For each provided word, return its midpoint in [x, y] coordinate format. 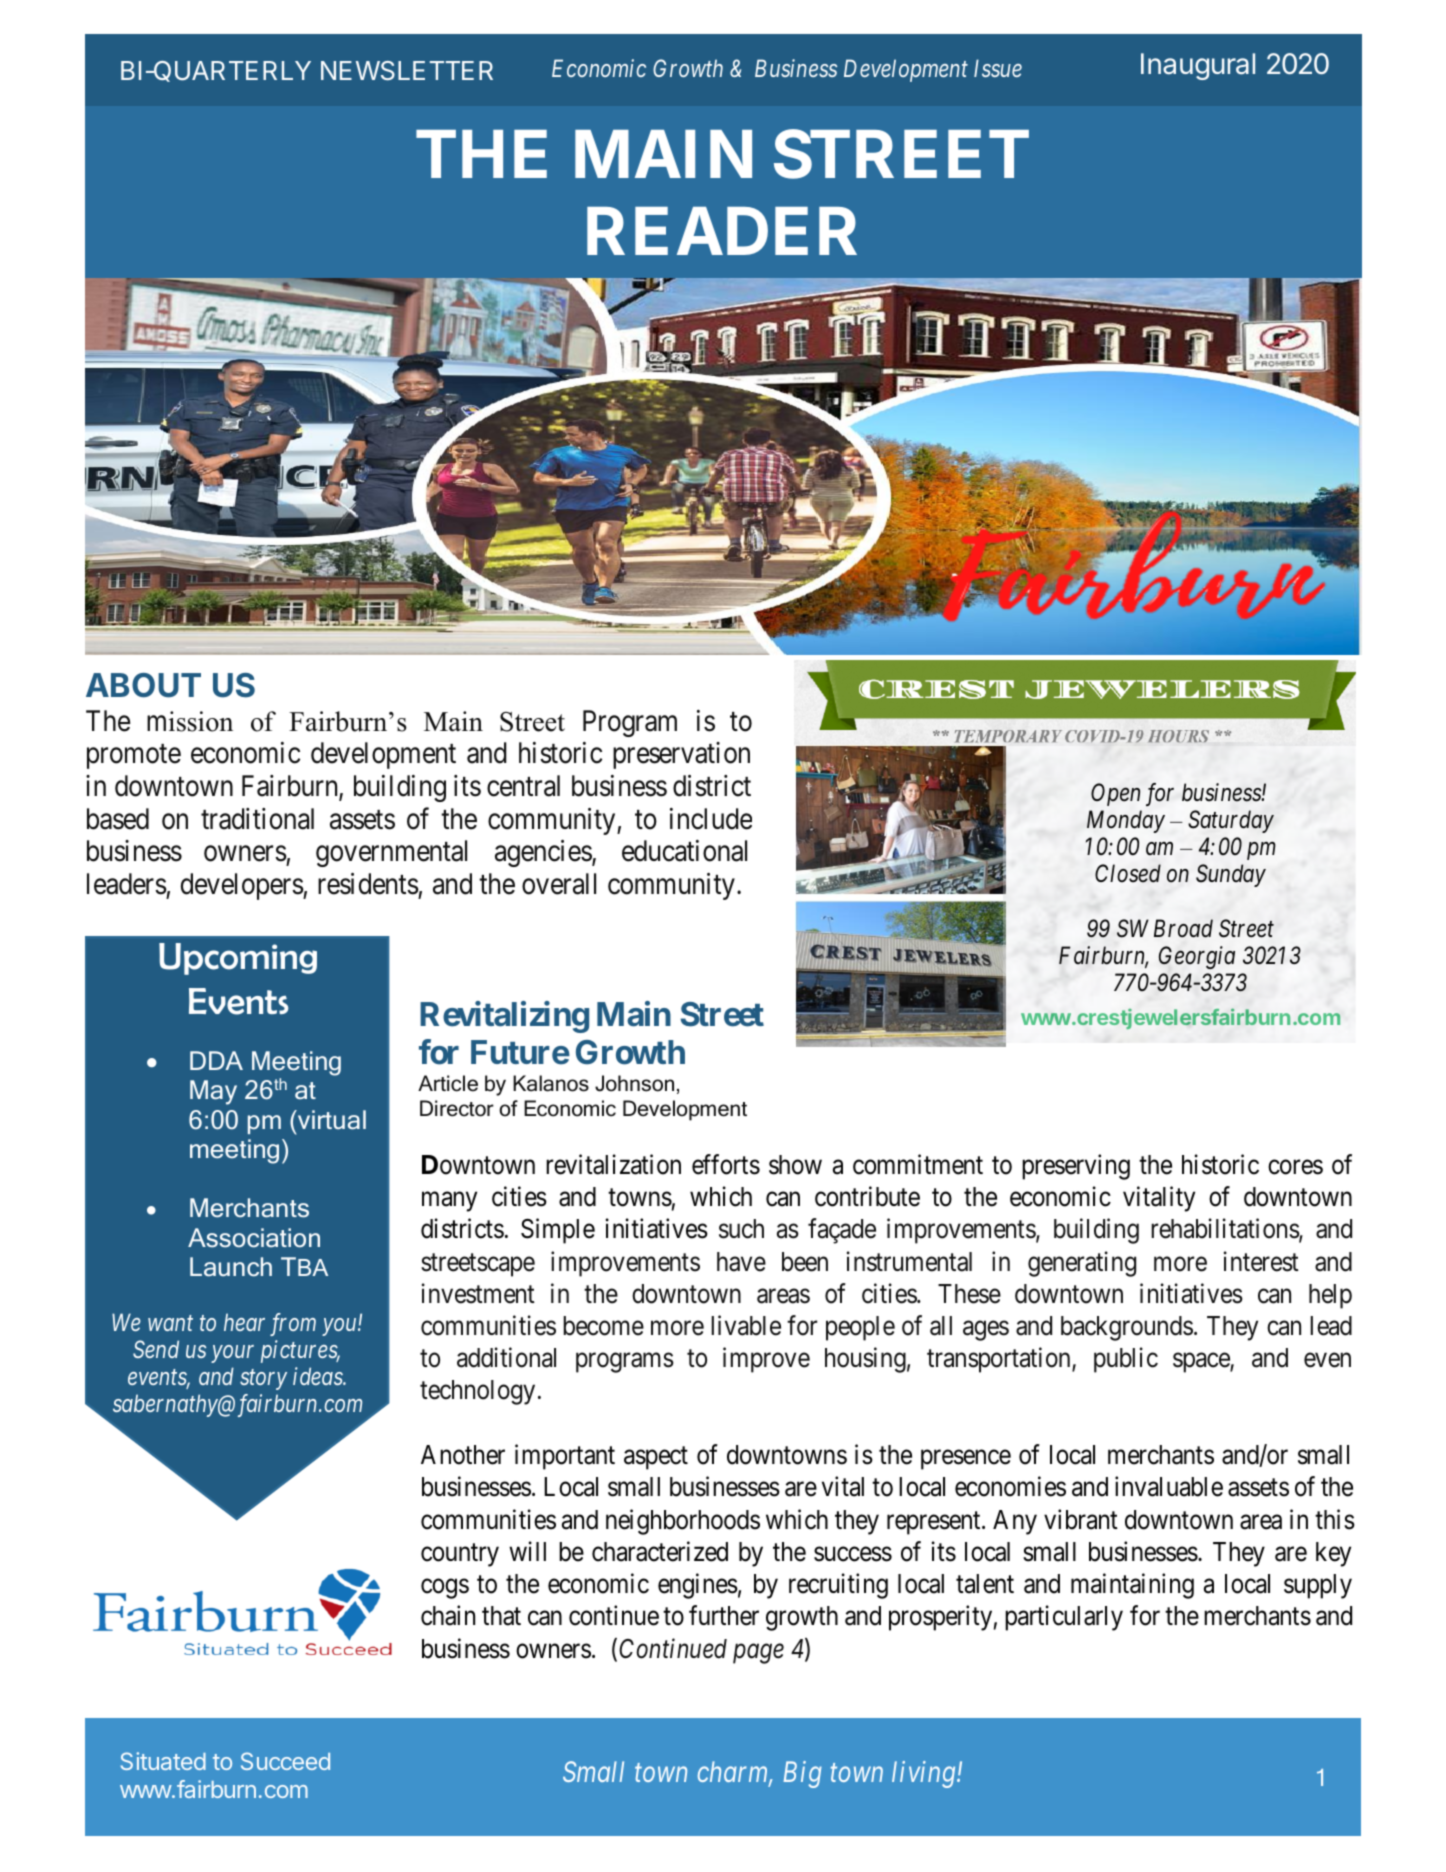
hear [244, 1322]
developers [242, 886]
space [1202, 1363]
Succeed [285, 1761]
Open [1115, 794]
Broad [1183, 928]
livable [746, 1325]
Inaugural [1198, 66]
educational [684, 851]
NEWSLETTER [407, 71]
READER [722, 231]
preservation [681, 755]
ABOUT [143, 685]
